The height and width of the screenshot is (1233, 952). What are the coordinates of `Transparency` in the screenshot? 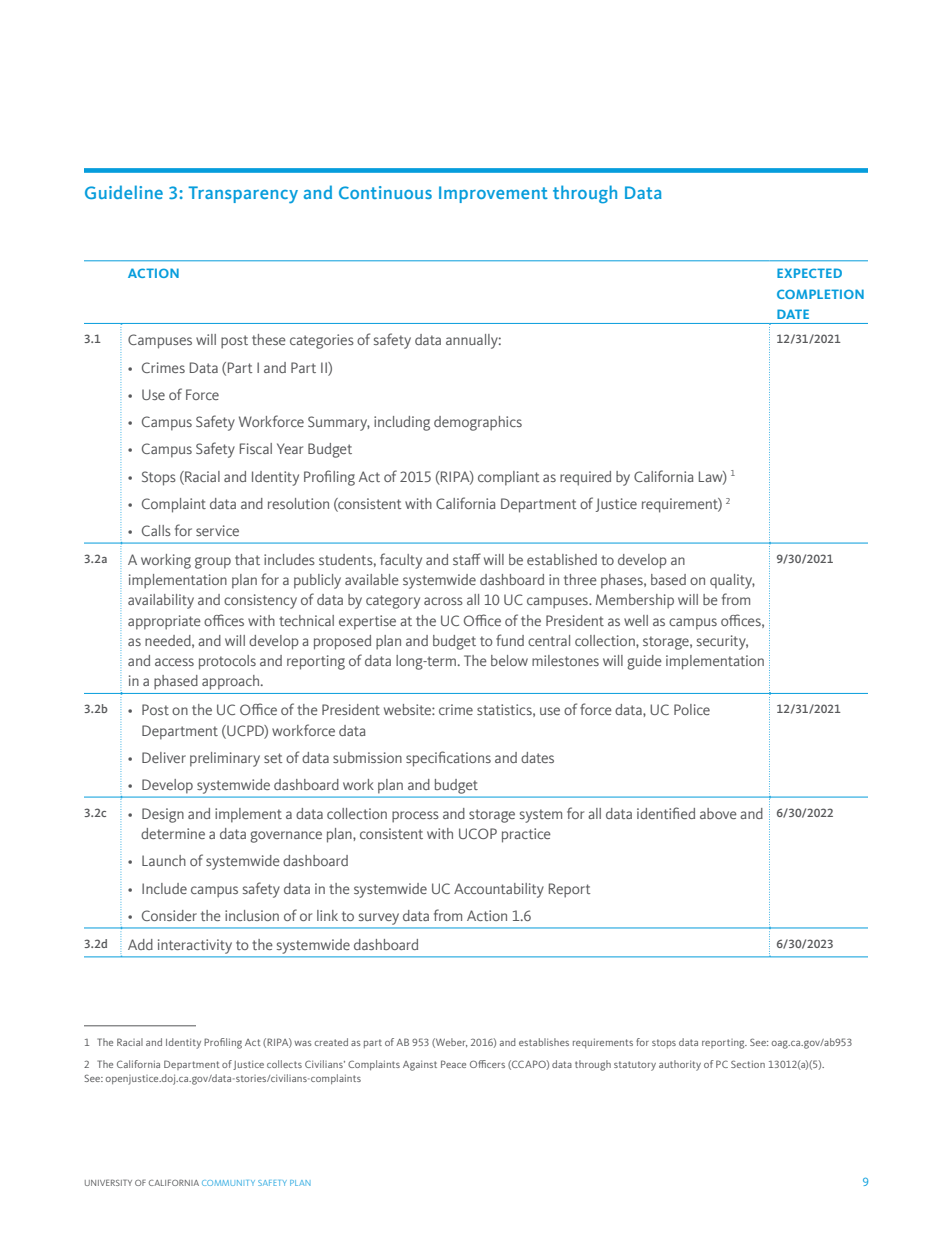 It's located at (243, 195).
